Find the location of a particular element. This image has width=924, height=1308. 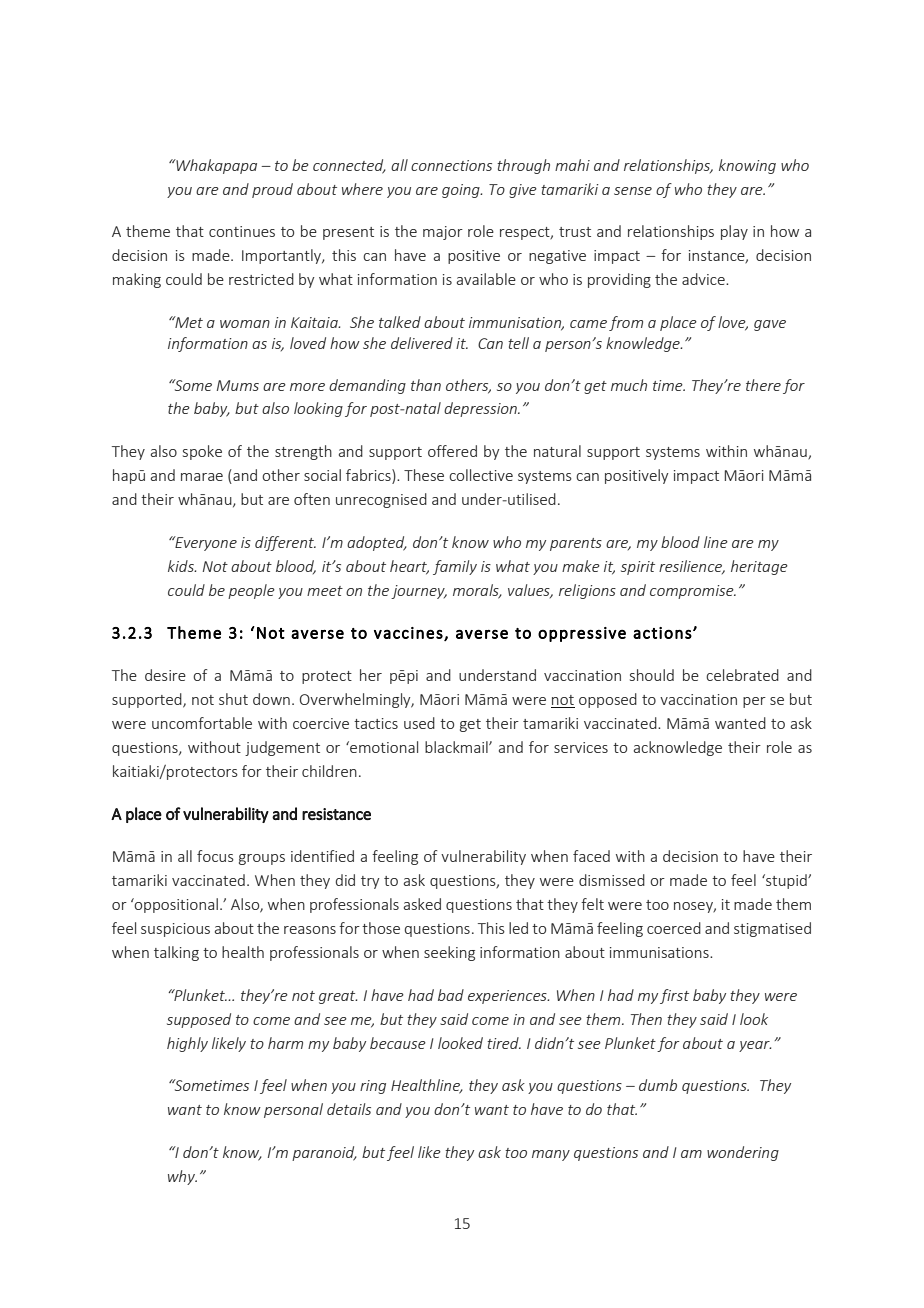

continues is located at coordinates (242, 231).
